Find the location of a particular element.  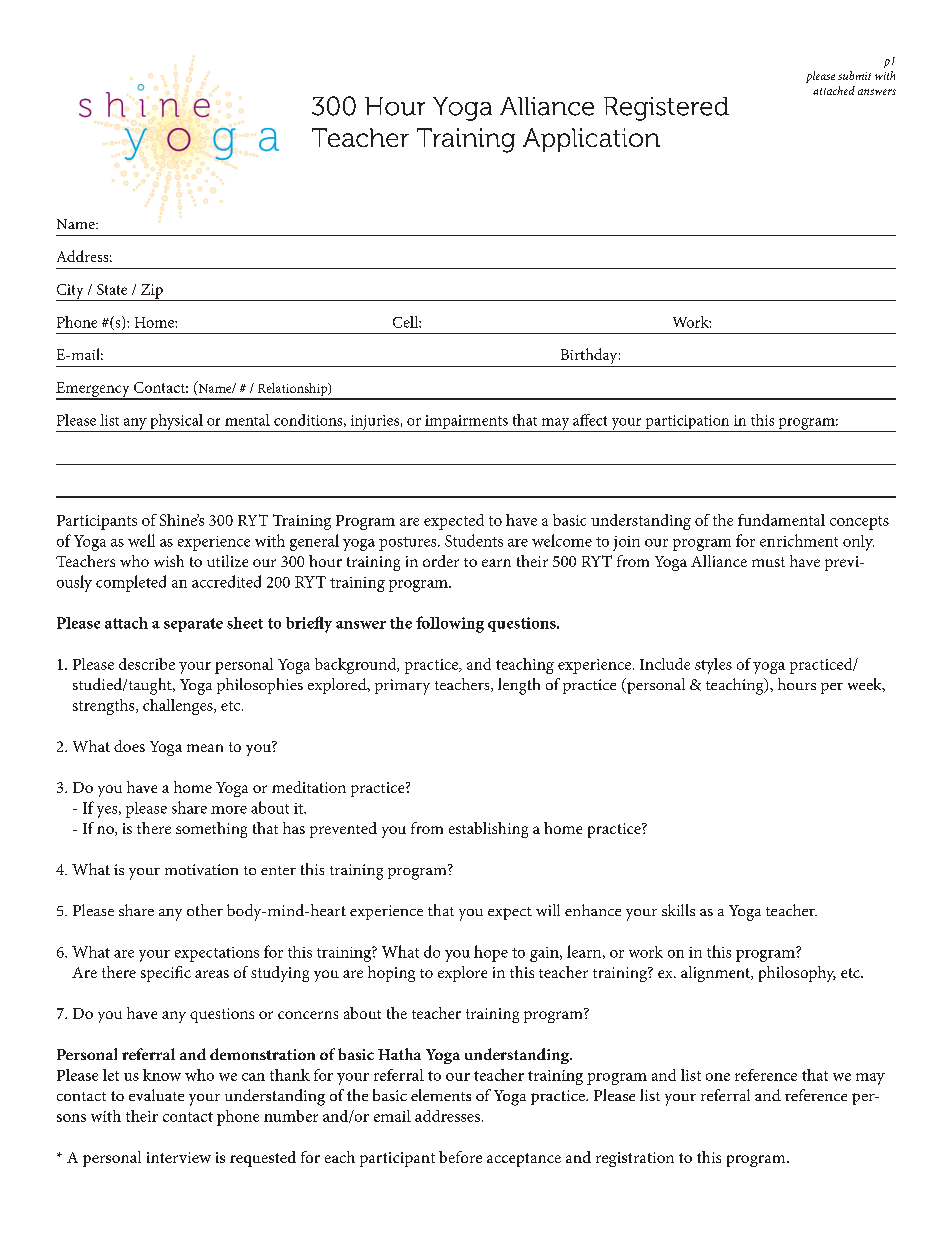

establishing is located at coordinates (488, 830).
